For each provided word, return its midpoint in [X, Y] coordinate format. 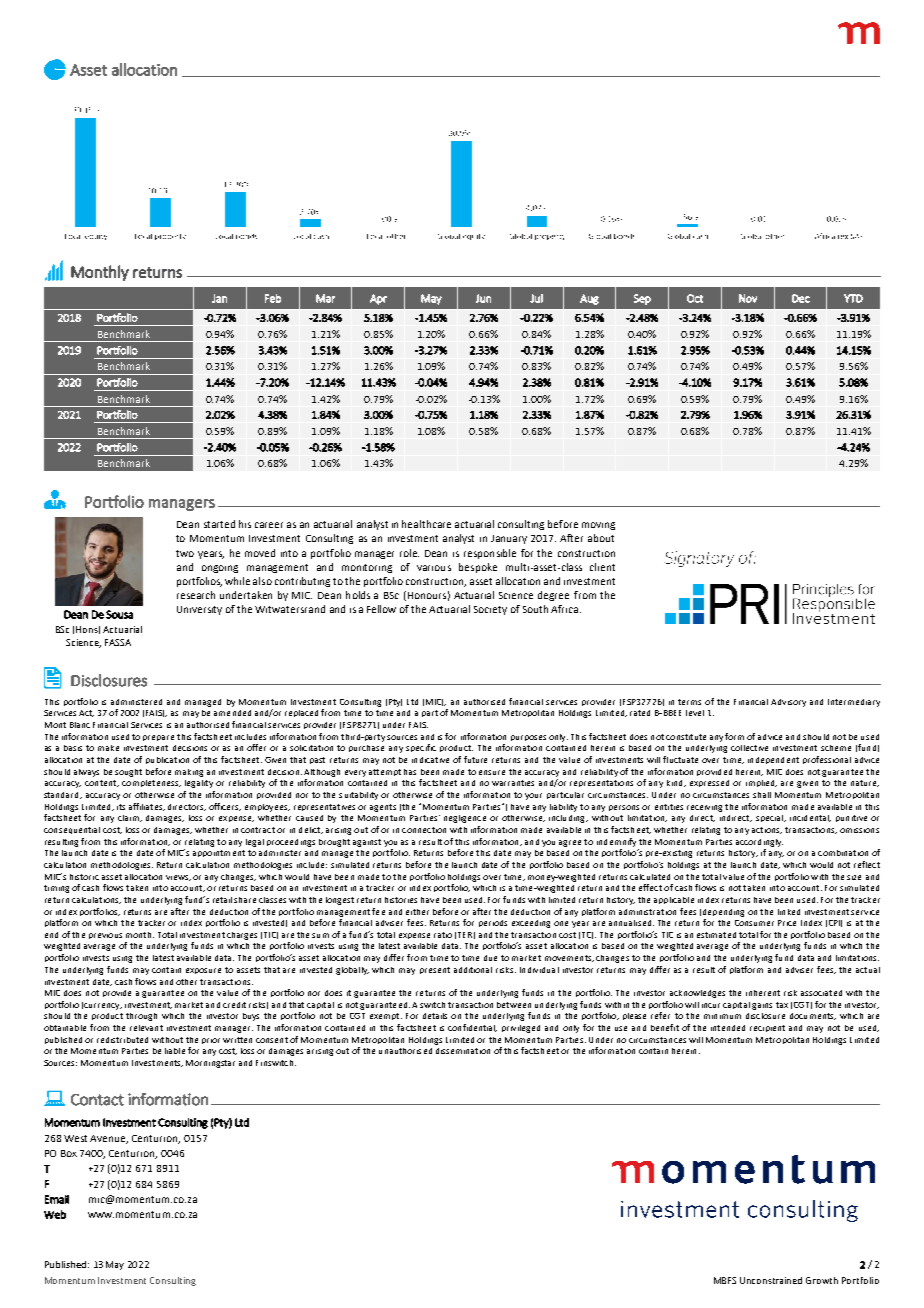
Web [55, 1214]
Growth [822, 1280]
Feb [273, 298]
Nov [748, 298]
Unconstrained [771, 1280]
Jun [483, 298]
